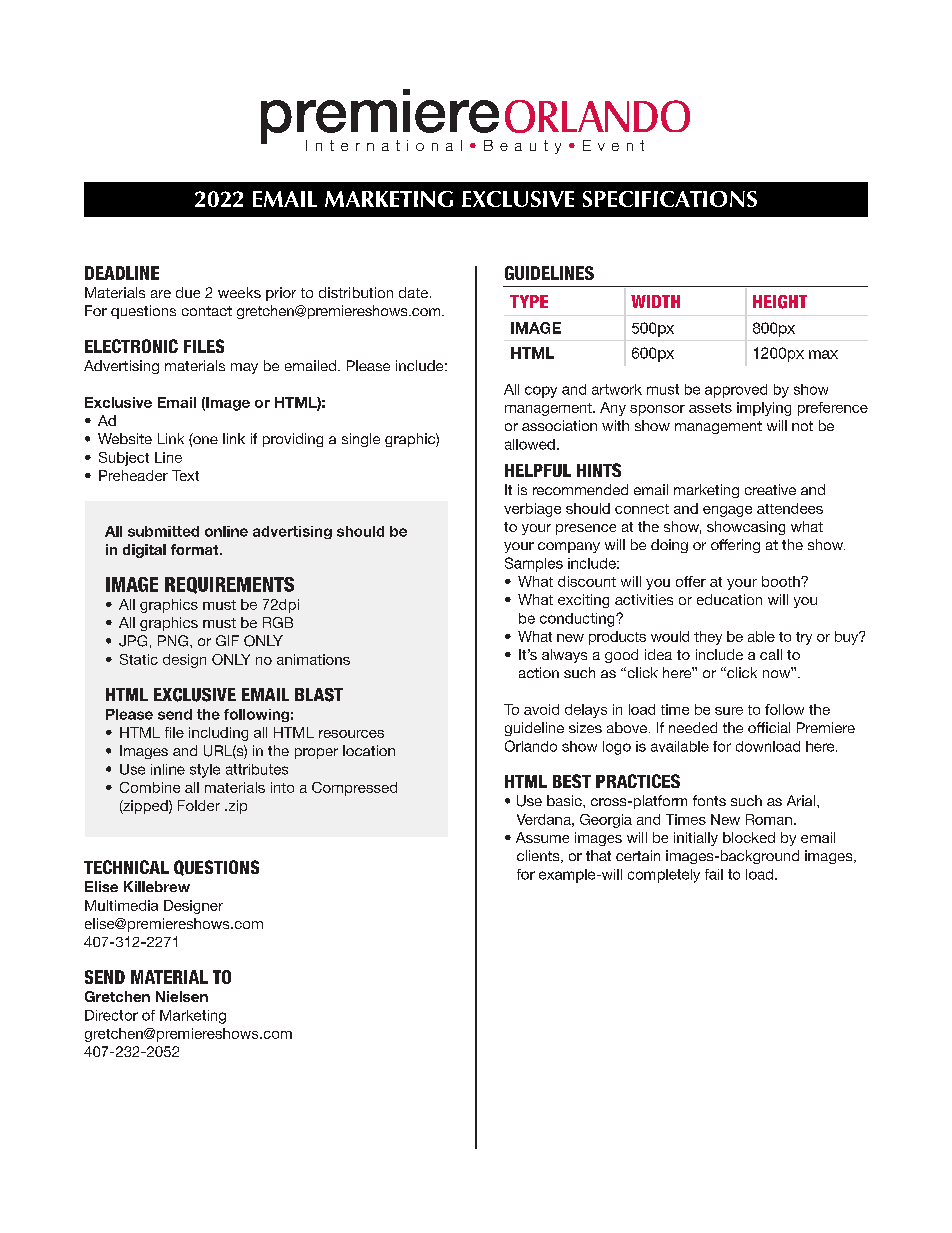 The height and width of the screenshot is (1233, 952). Describe the element at coordinates (534, 564) in the screenshot. I see `Samples` at that location.
